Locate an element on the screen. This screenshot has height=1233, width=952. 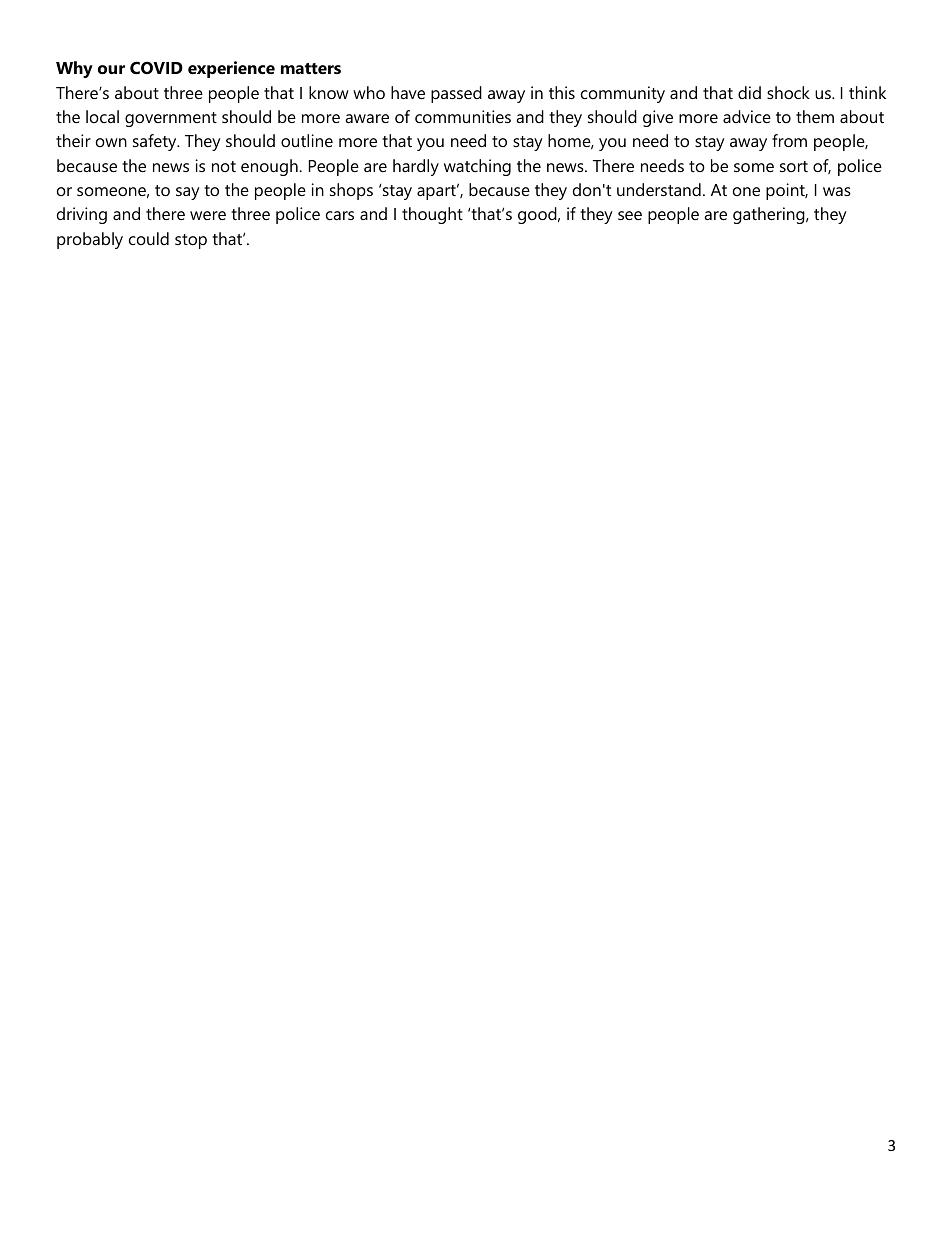
COVID is located at coordinates (156, 67).
